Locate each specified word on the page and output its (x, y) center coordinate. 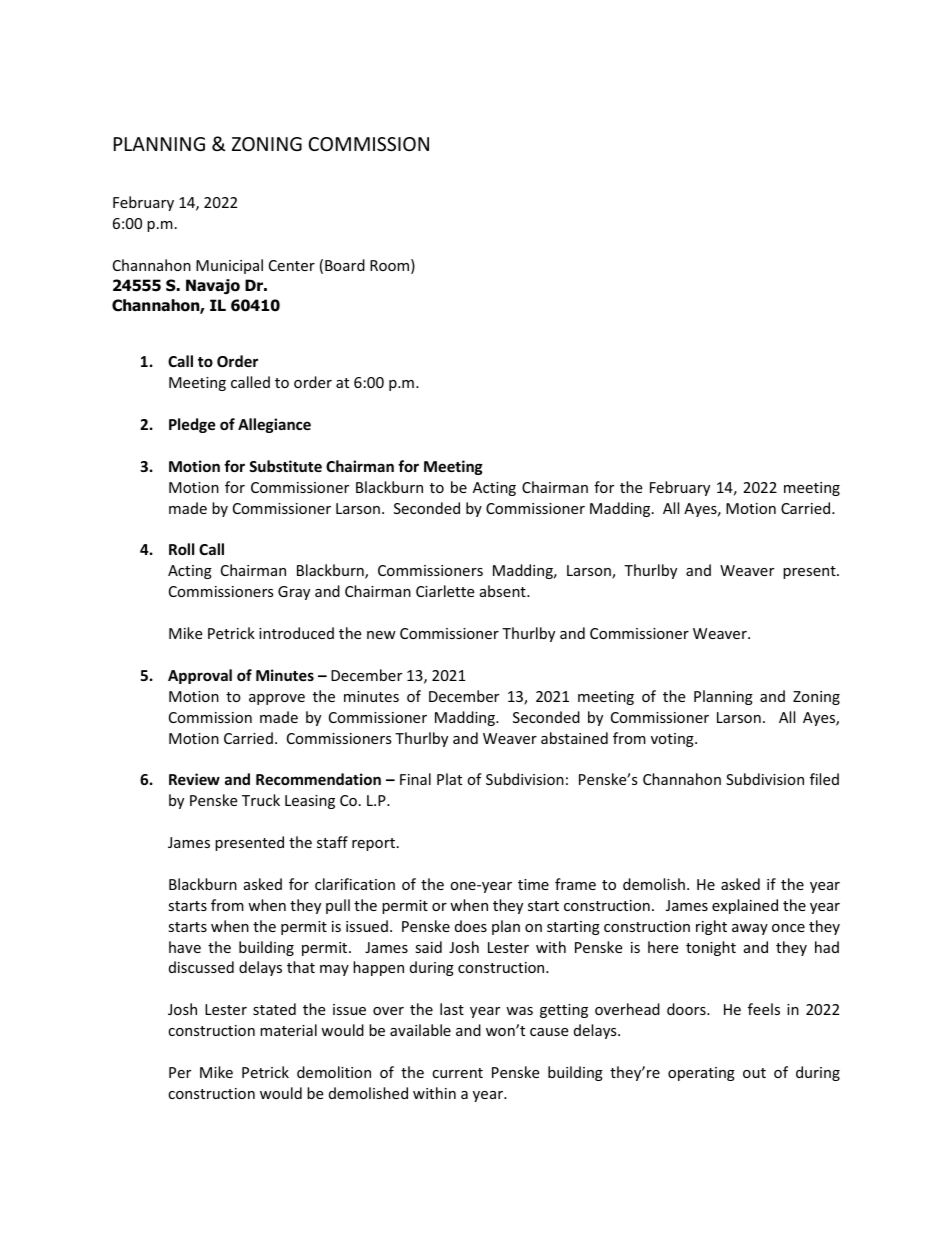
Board (345, 265)
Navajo (213, 286)
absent (504, 591)
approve (277, 699)
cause (549, 1032)
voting (673, 740)
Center (292, 265)
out (754, 1073)
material (288, 1030)
